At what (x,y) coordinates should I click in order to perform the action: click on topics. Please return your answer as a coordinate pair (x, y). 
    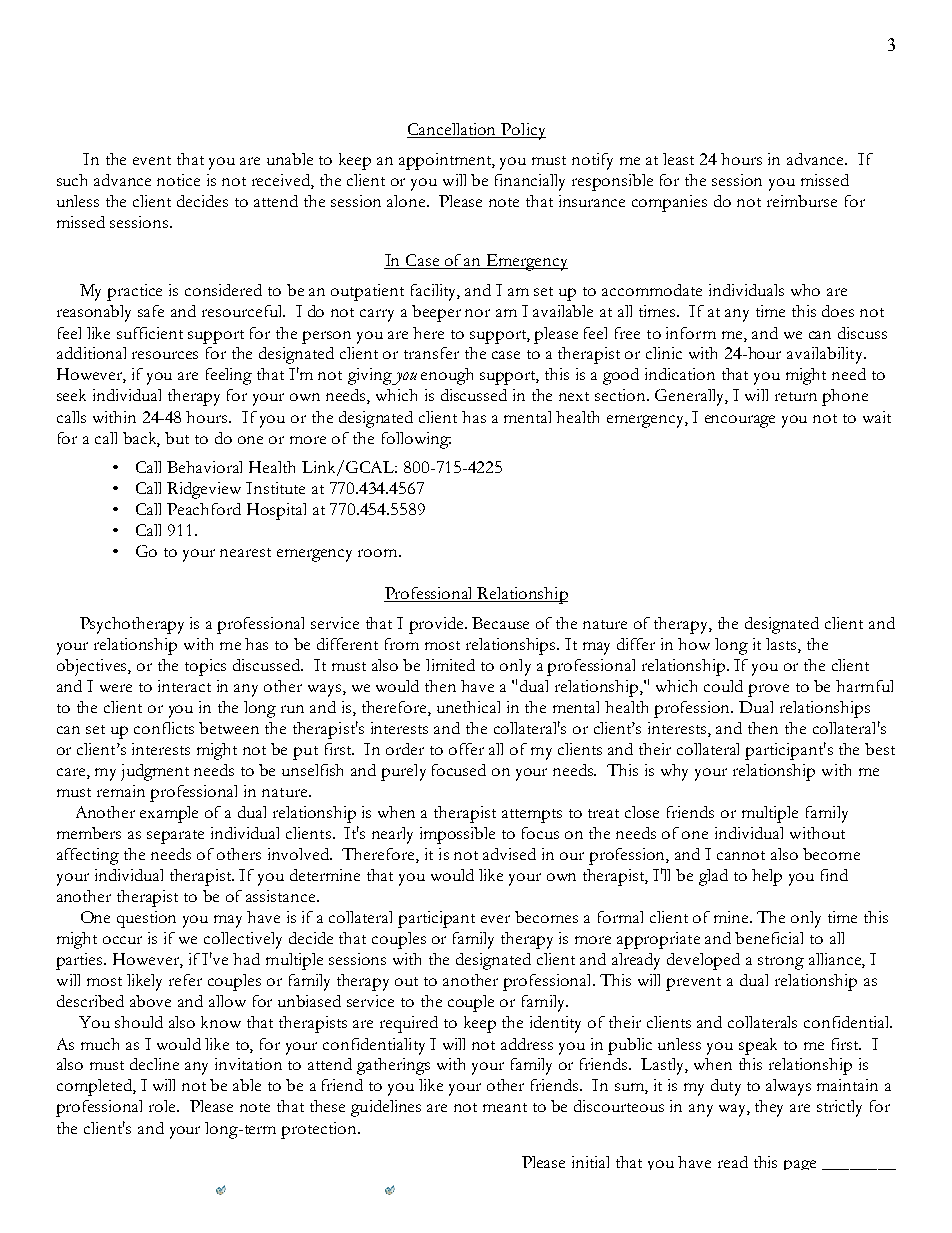
    Looking at the image, I should click on (205, 667).
